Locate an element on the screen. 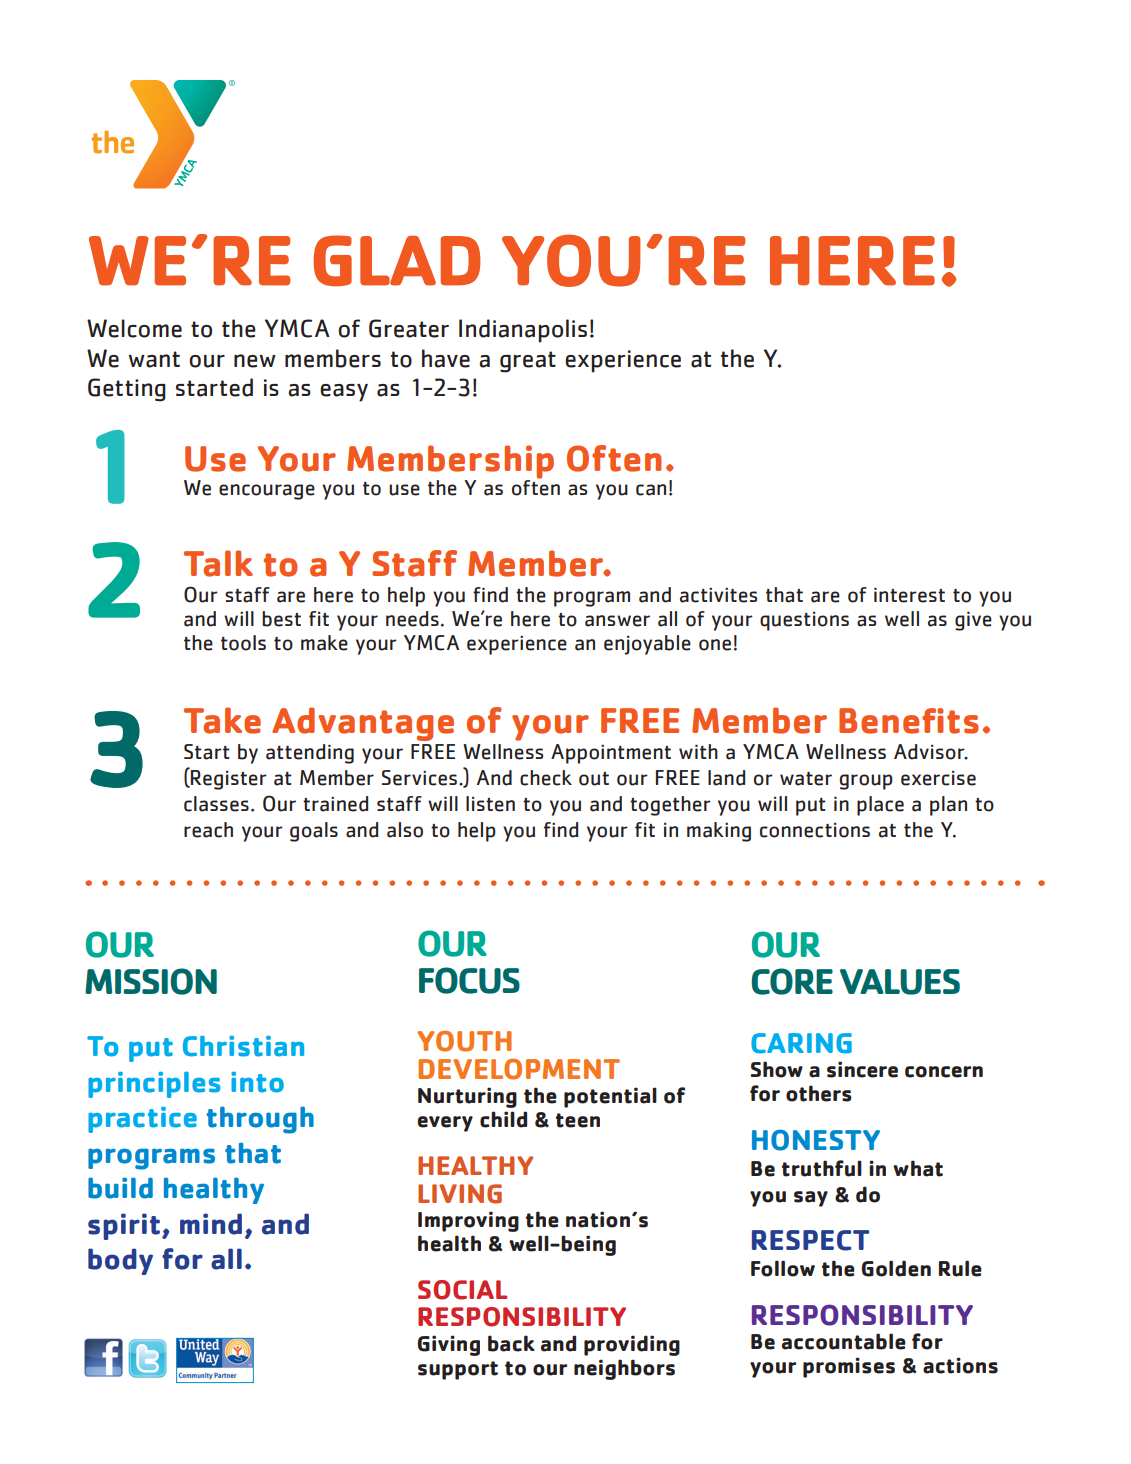 The width and height of the screenshot is (1131, 1464). encourage is located at coordinates (267, 492).
